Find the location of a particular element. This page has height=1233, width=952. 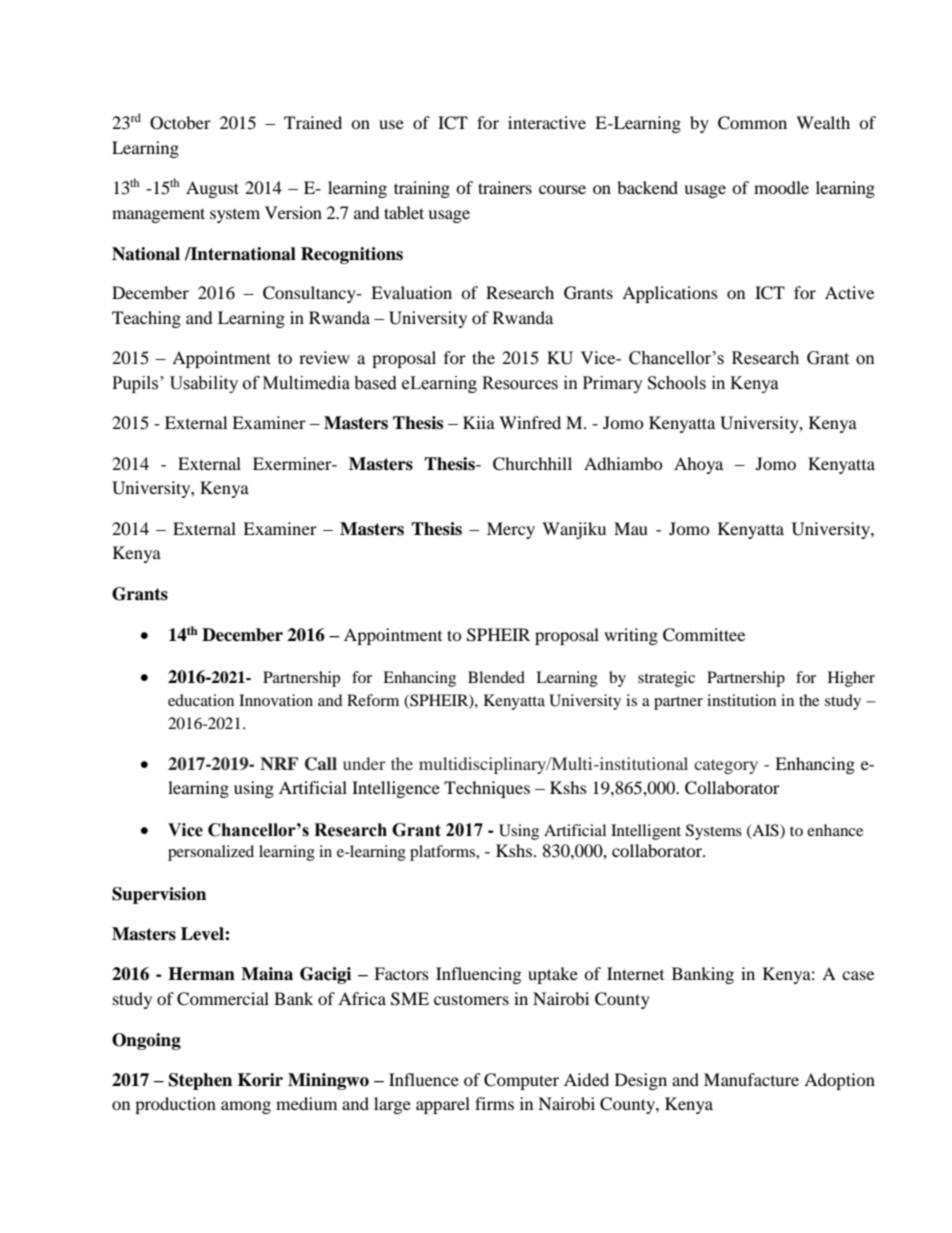

trainers is located at coordinates (505, 187).
